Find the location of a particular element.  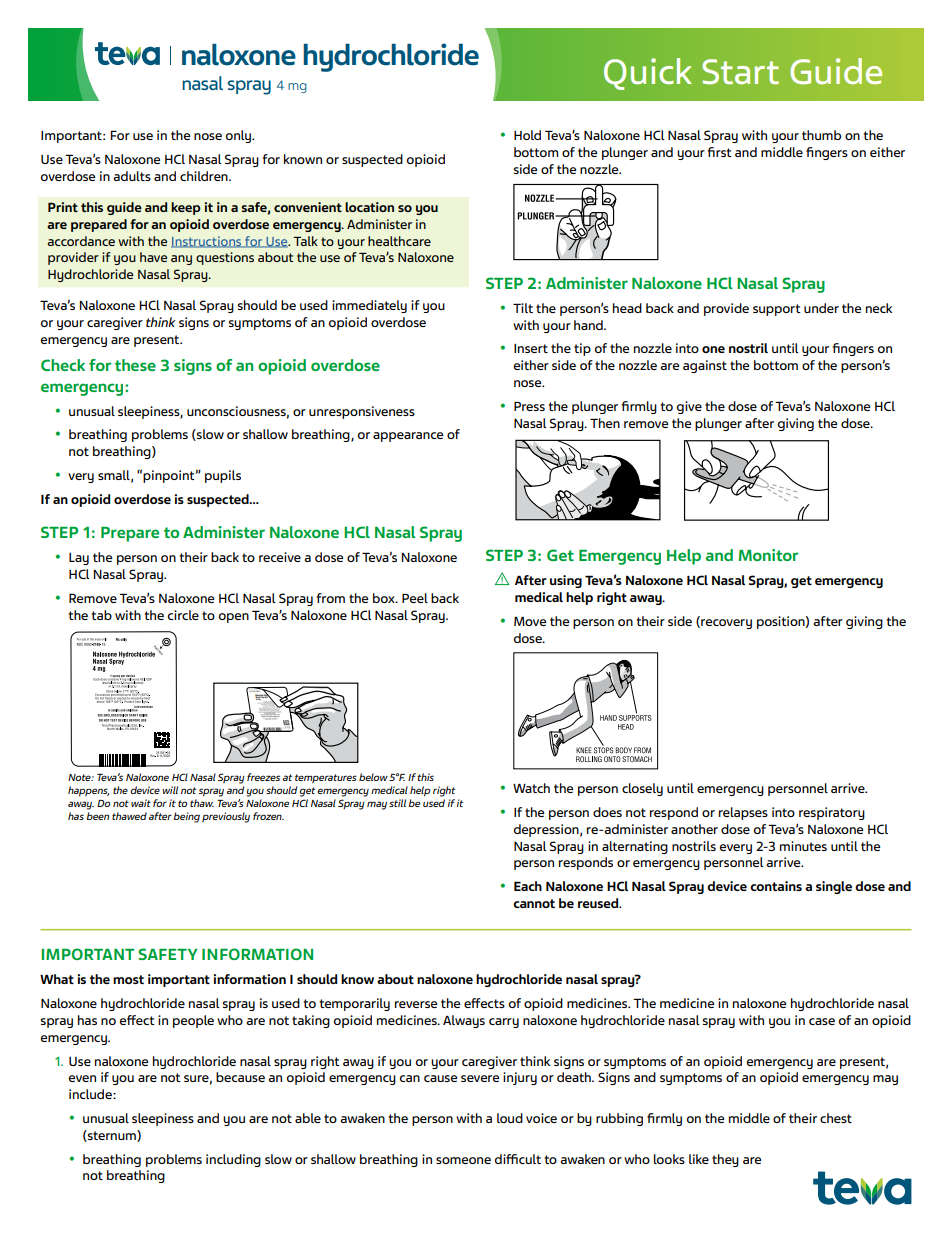

loud is located at coordinates (510, 1118).
